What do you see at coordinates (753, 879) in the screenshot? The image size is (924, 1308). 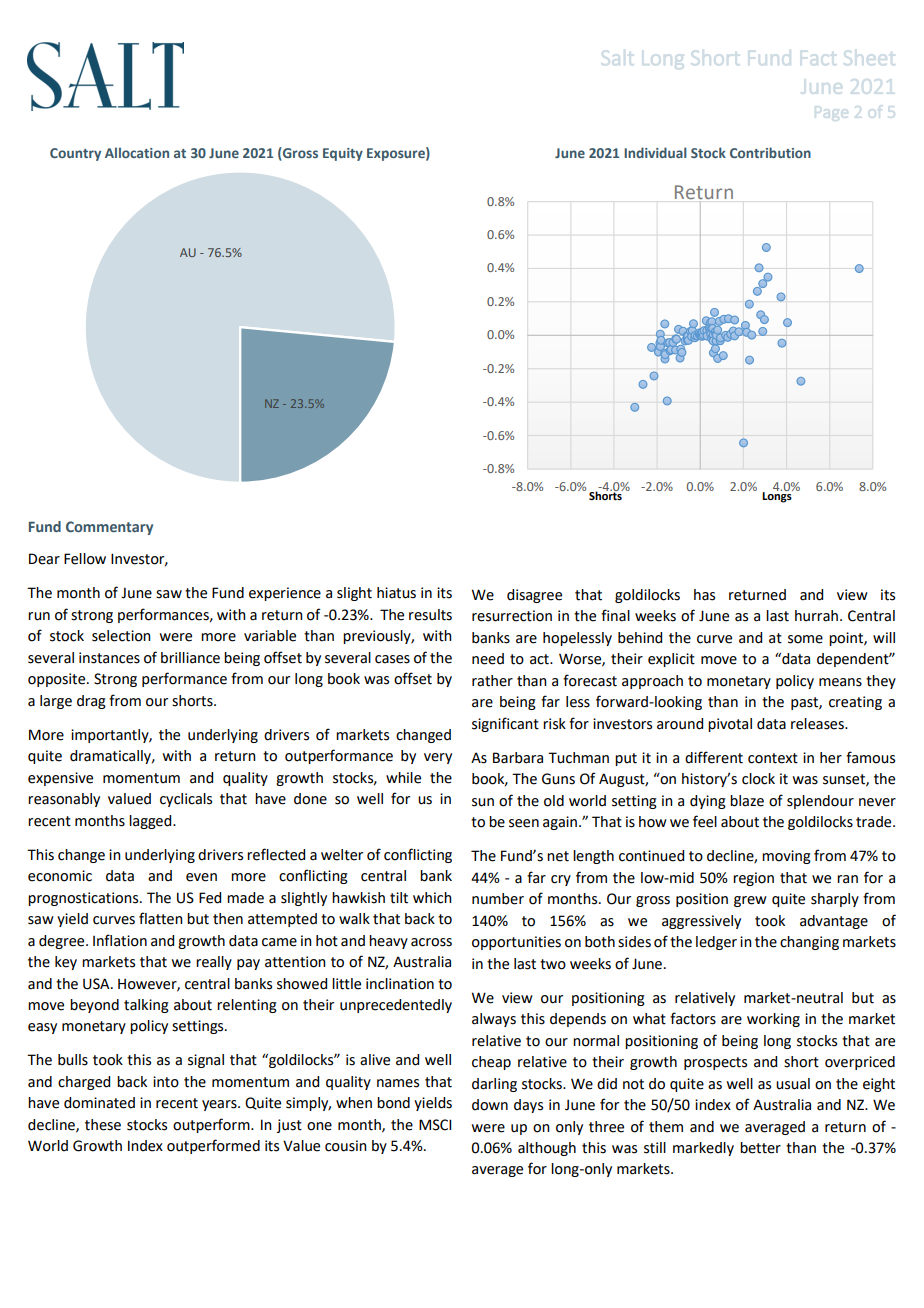 I see `region` at bounding box center [753, 879].
